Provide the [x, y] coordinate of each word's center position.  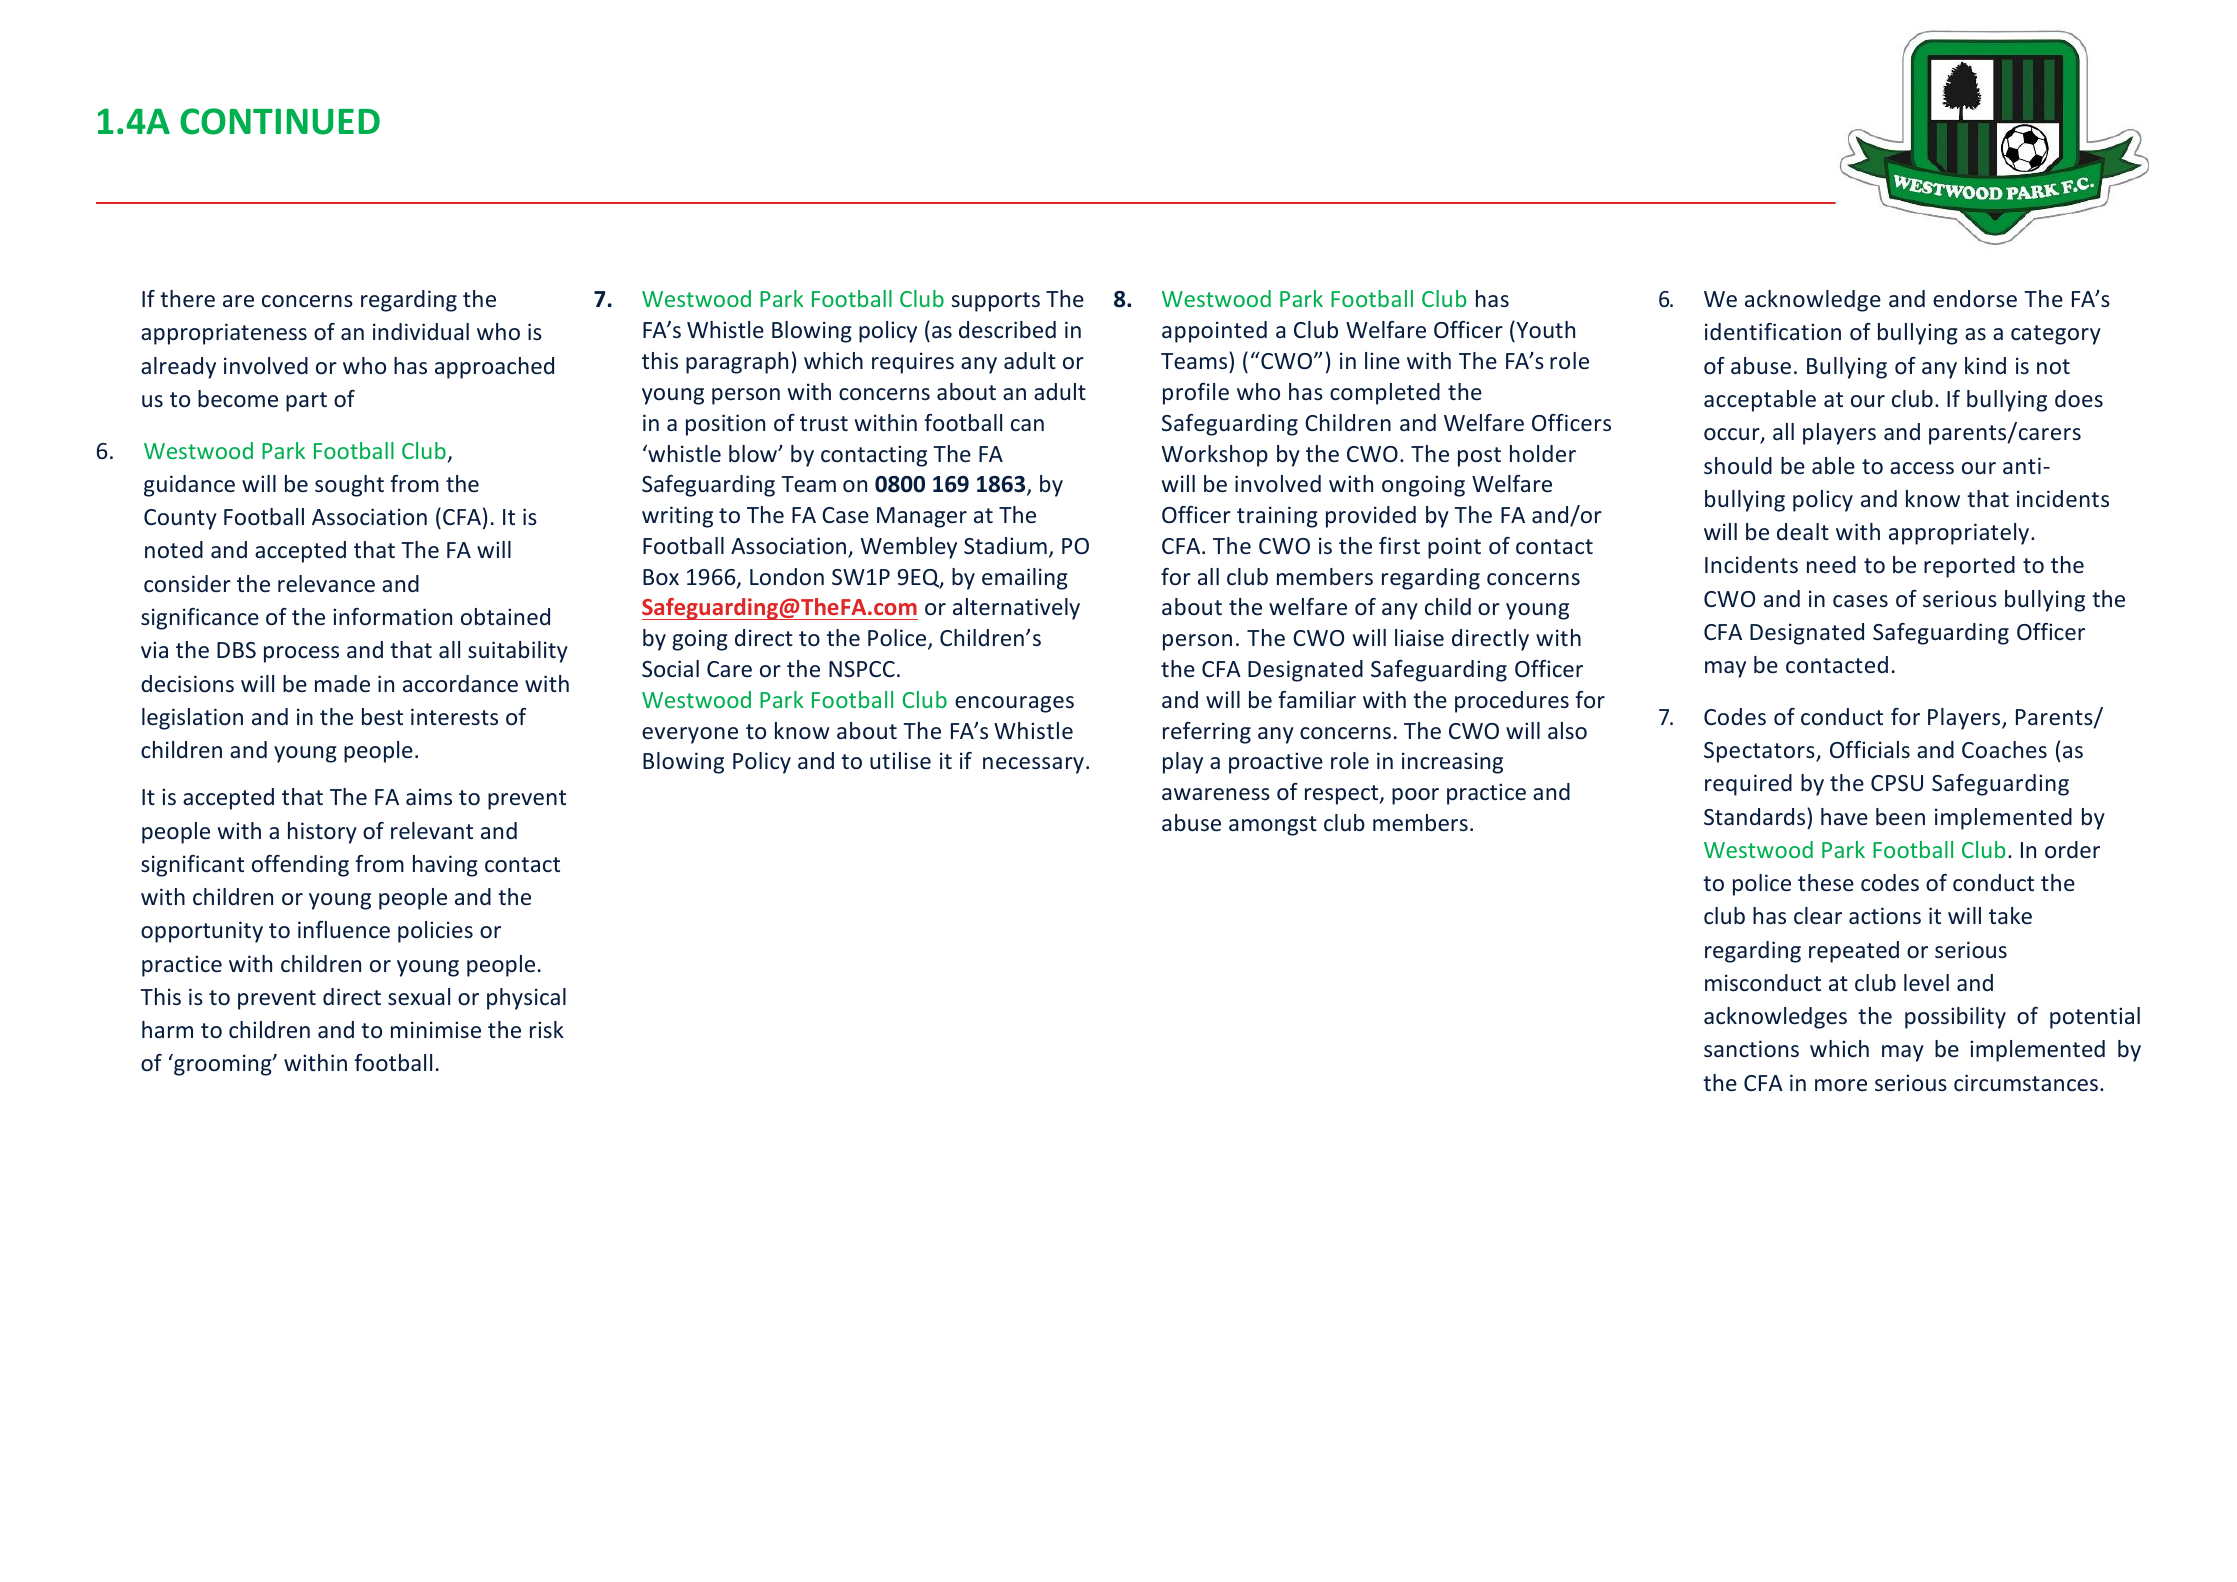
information [392, 616]
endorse [1975, 298]
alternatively [1016, 609]
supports [995, 302]
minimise [436, 1029]
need [1831, 564]
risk [547, 1029]
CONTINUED [280, 121]
